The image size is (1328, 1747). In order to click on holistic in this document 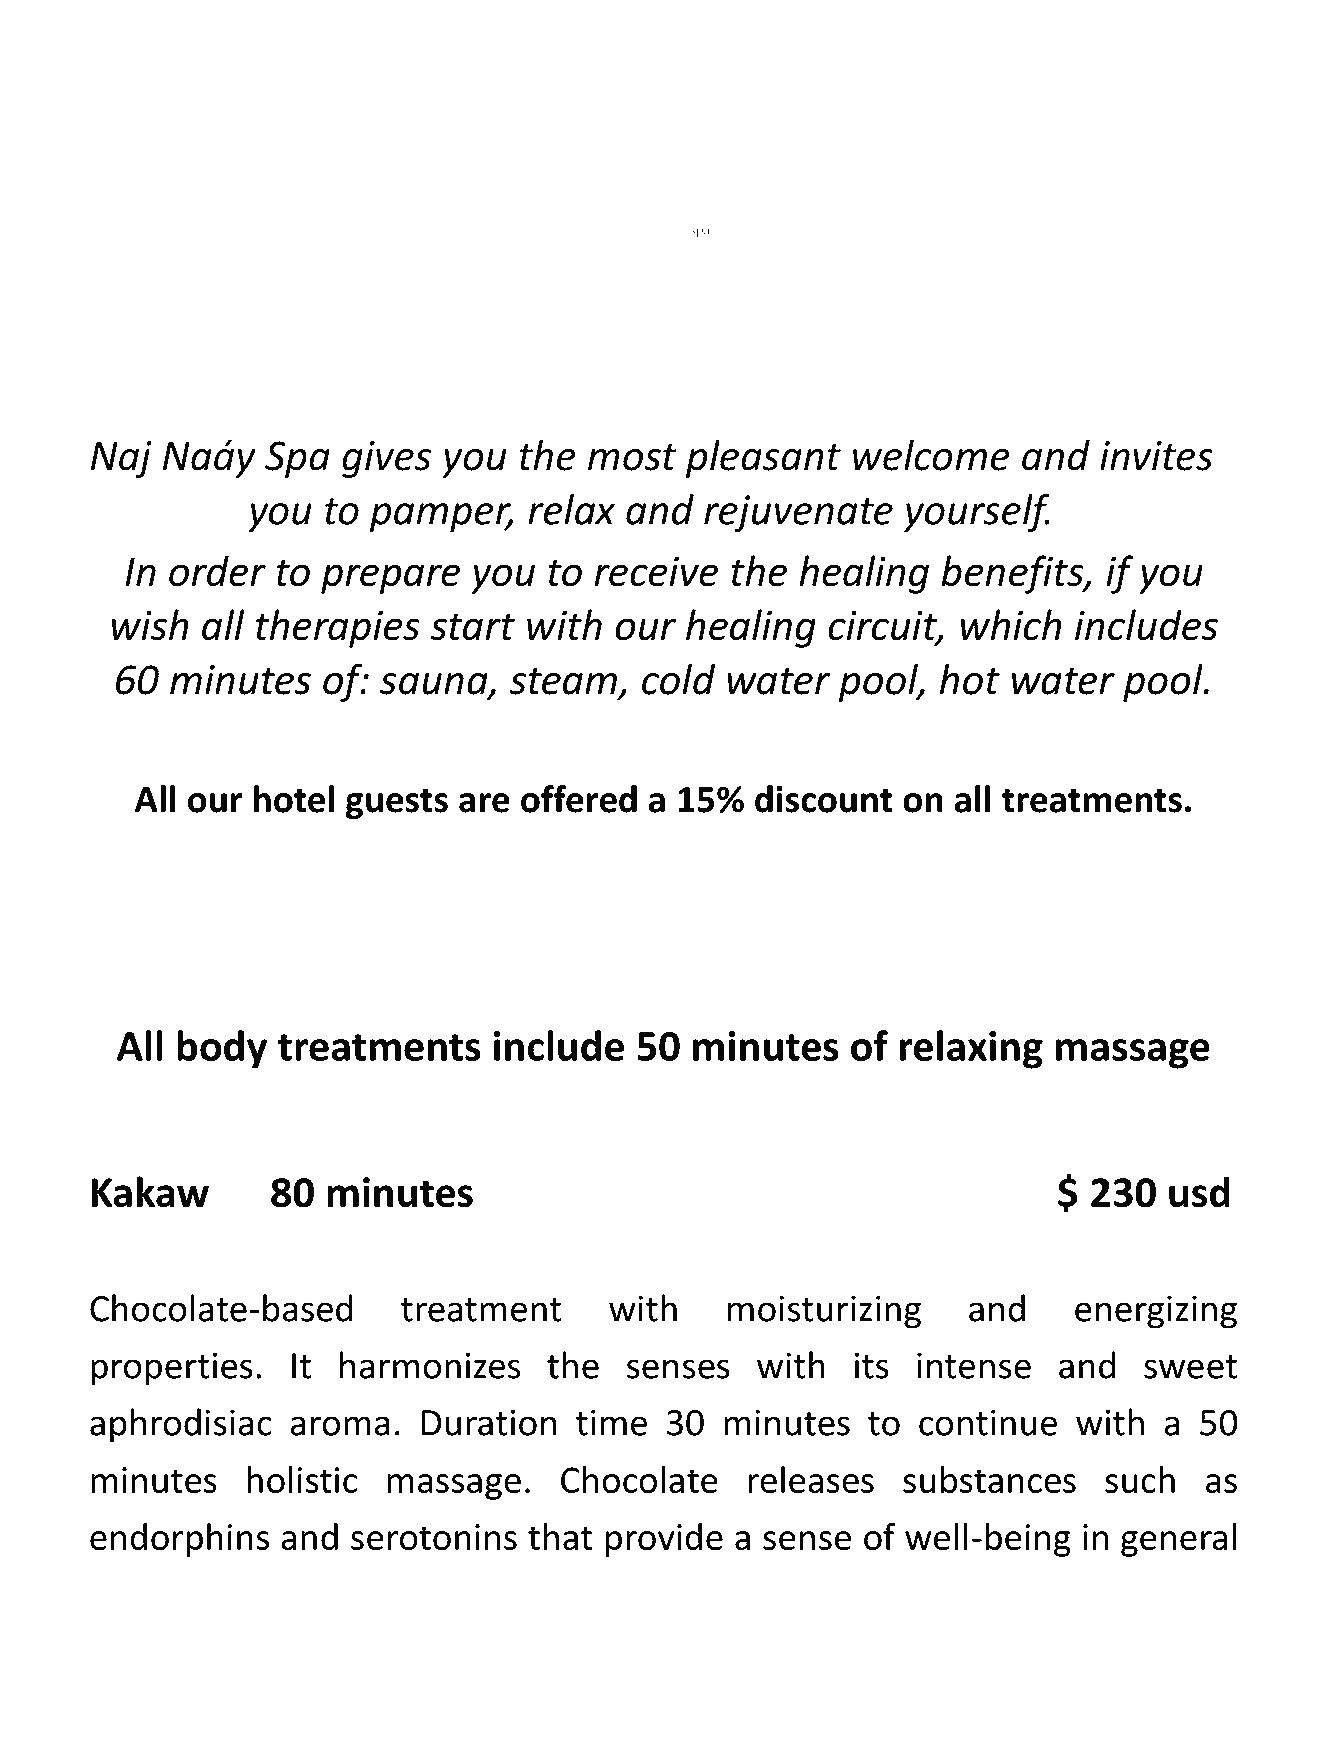, I will do `click(302, 1479)`.
